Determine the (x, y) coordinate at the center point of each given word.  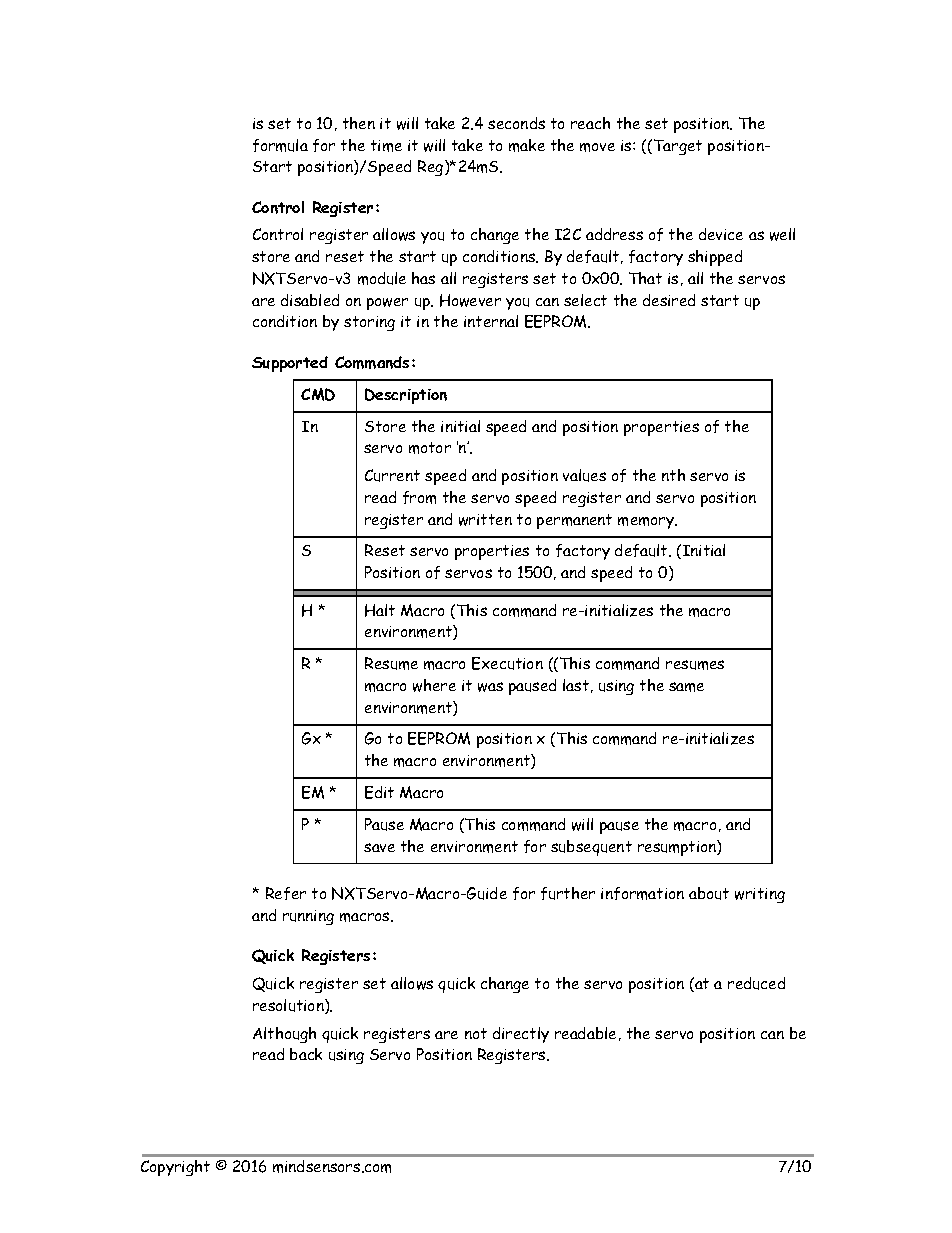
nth (673, 475)
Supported (290, 364)
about (709, 893)
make (527, 145)
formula (280, 145)
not (476, 1033)
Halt (380, 610)
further (568, 893)
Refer (286, 893)
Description (406, 396)
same (686, 687)
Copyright (175, 1168)
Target (678, 147)
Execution (507, 663)
